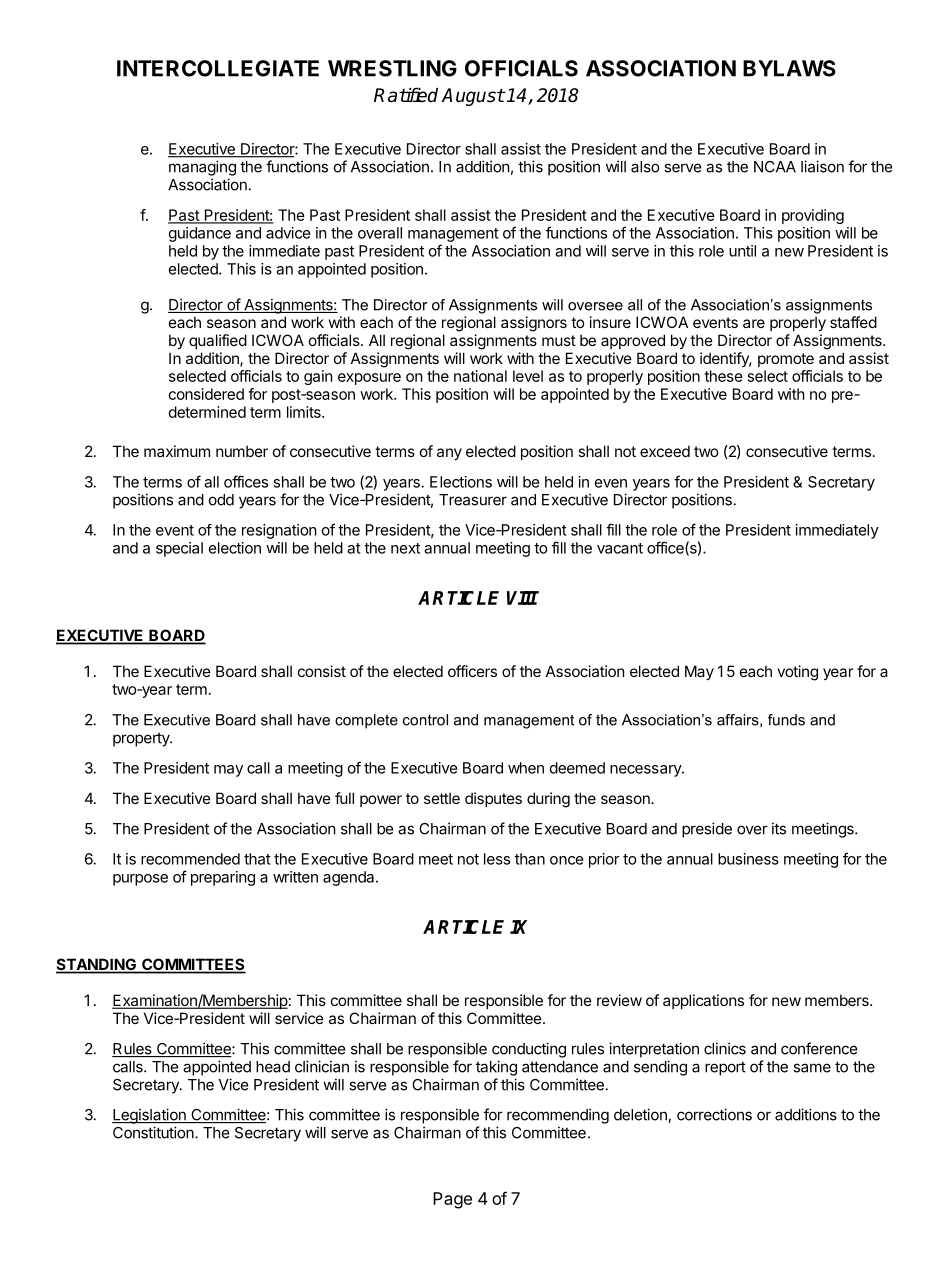 This image has height=1272, width=952. What do you see at coordinates (425, 720) in the image?
I see `control` at bounding box center [425, 720].
